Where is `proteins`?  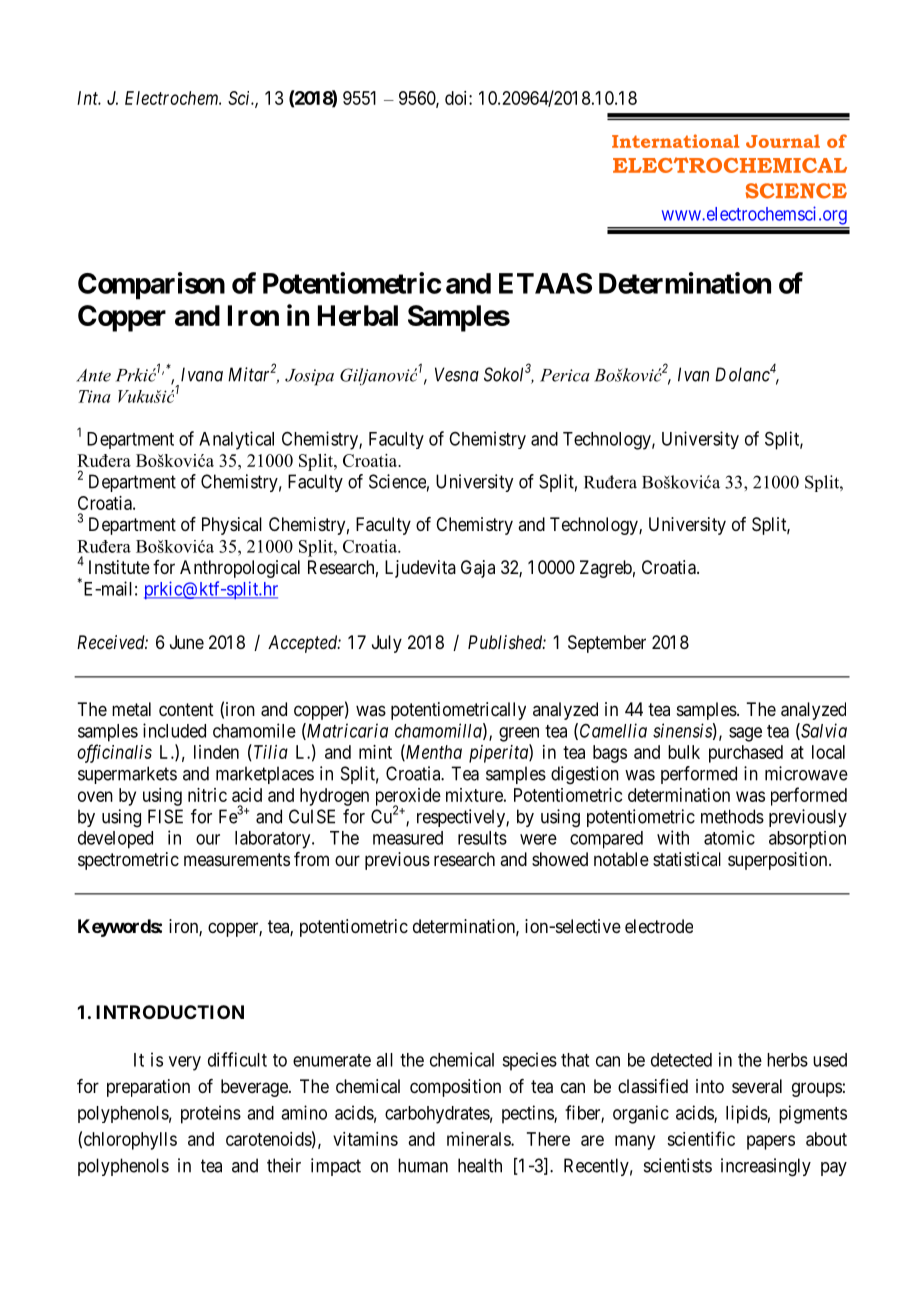 proteins is located at coordinates (211, 1114).
